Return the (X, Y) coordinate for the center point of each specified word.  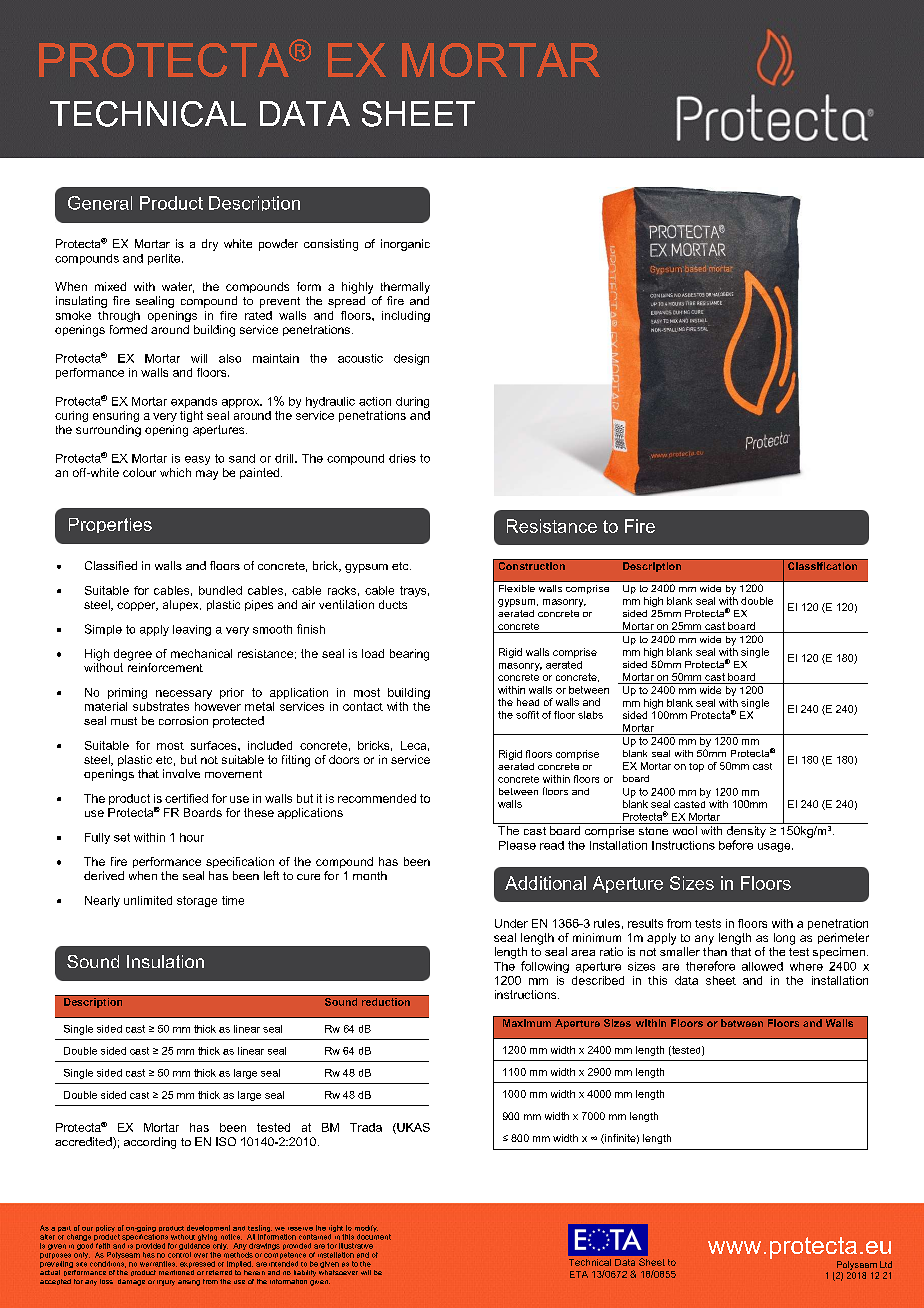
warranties (158, 1264)
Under (511, 923)
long (784, 939)
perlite (165, 259)
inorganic (405, 245)
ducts (393, 604)
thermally (405, 288)
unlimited (148, 900)
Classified (111, 565)
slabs (590, 715)
